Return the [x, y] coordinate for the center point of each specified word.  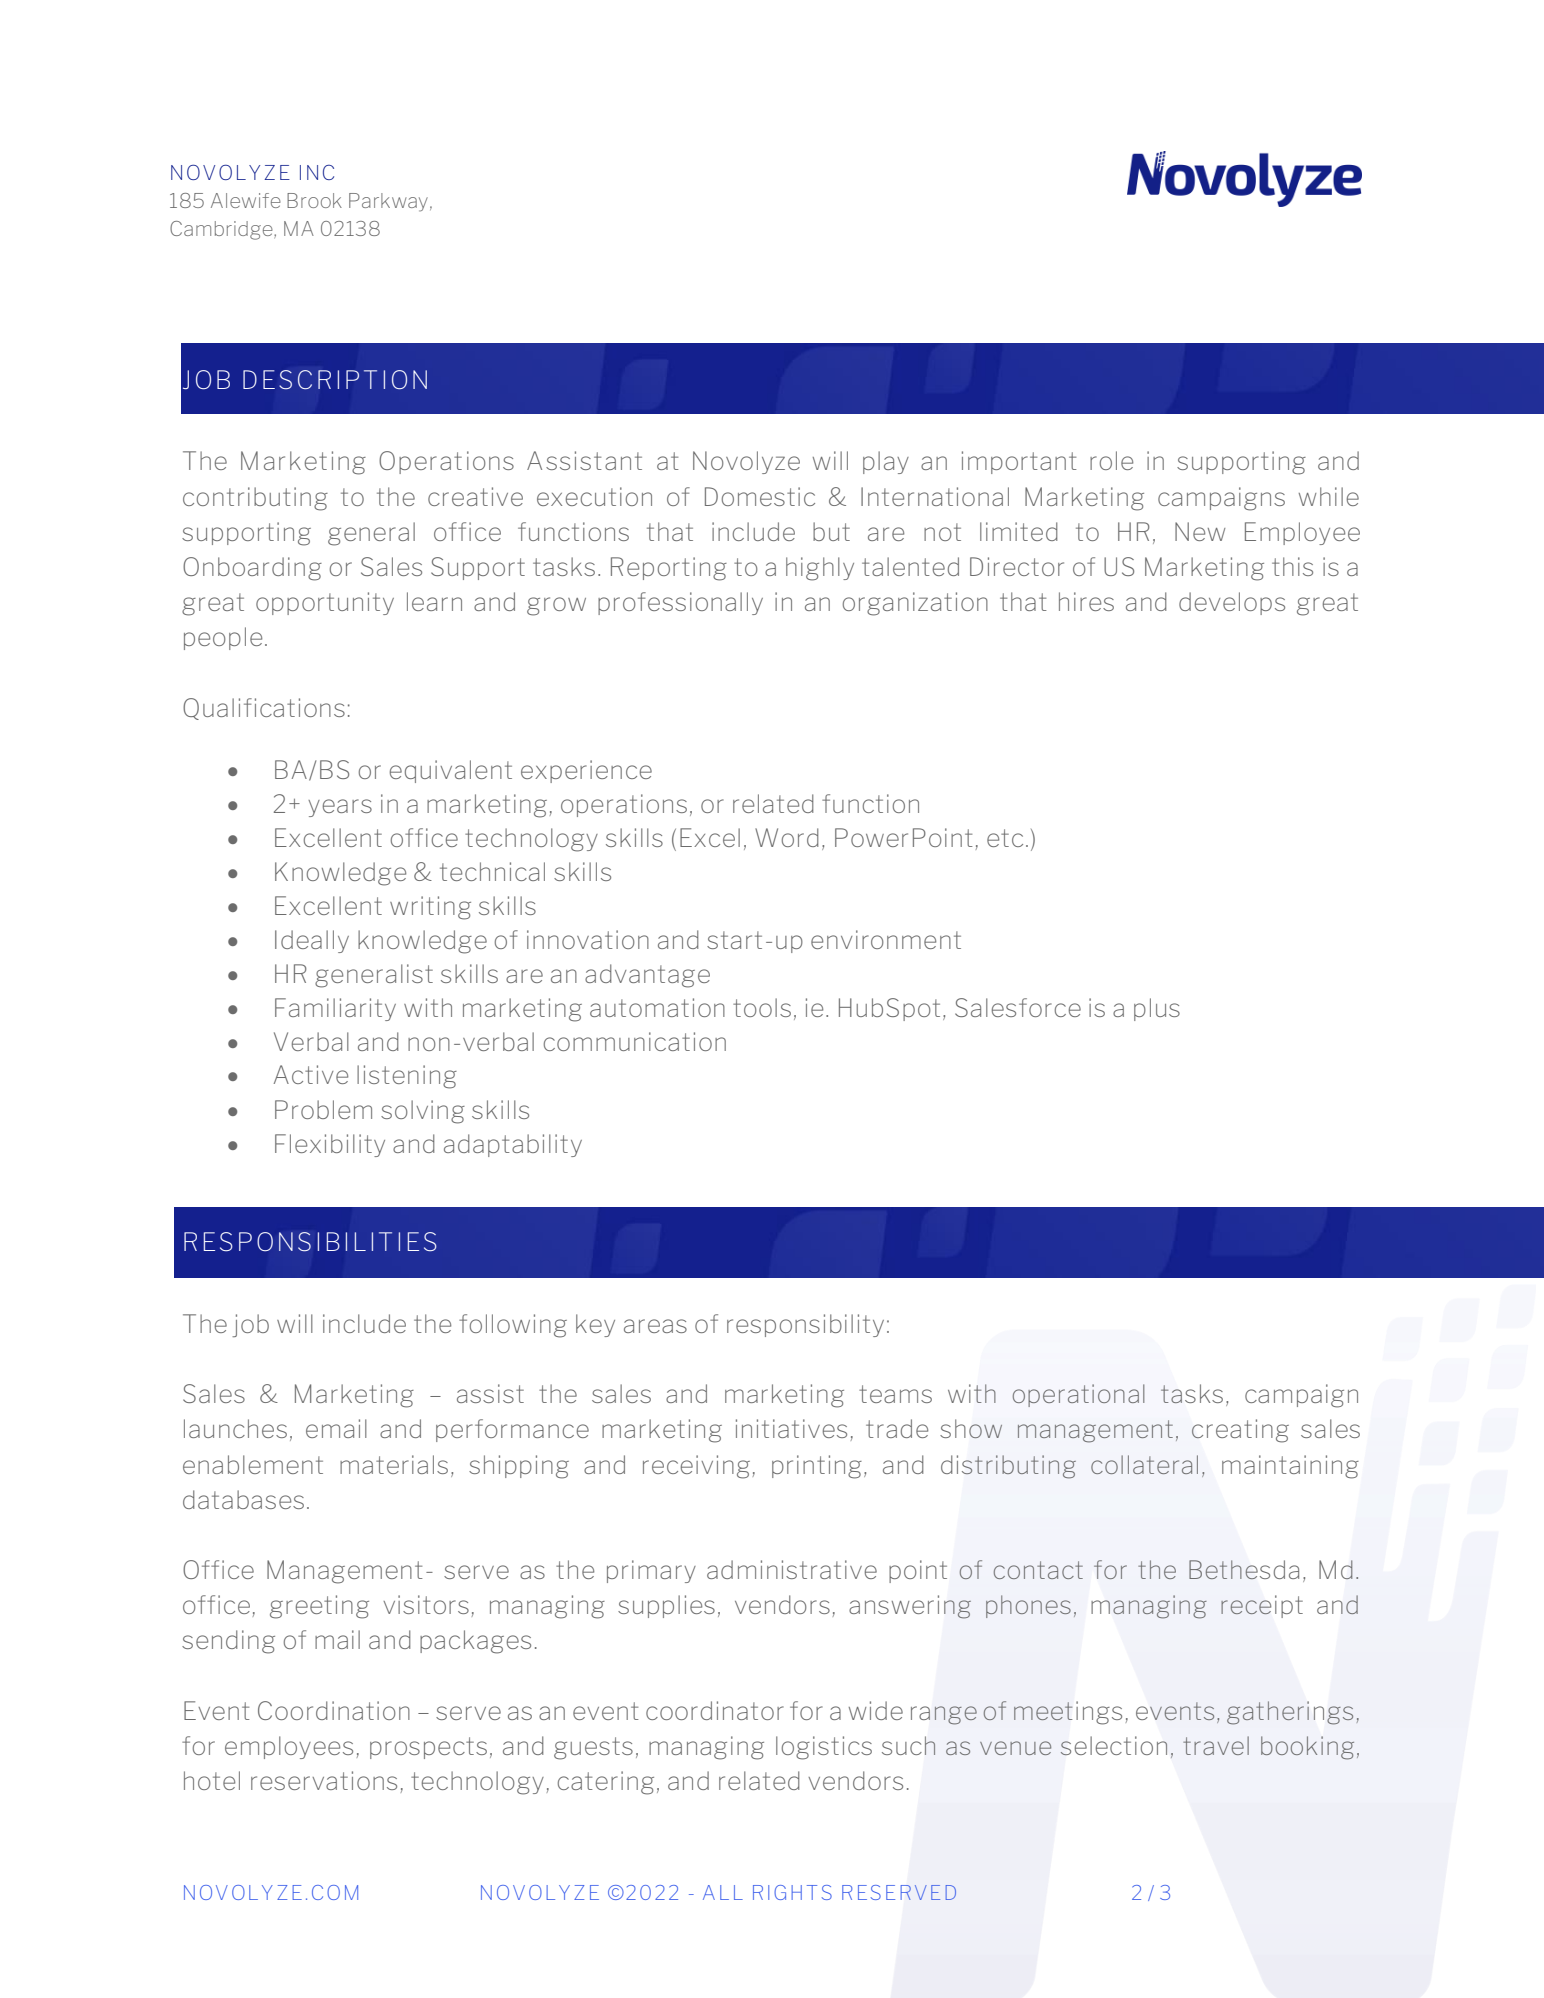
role [1111, 460]
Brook [314, 200]
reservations [324, 1780]
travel [1216, 1745]
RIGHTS [792, 1892]
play [886, 462]
